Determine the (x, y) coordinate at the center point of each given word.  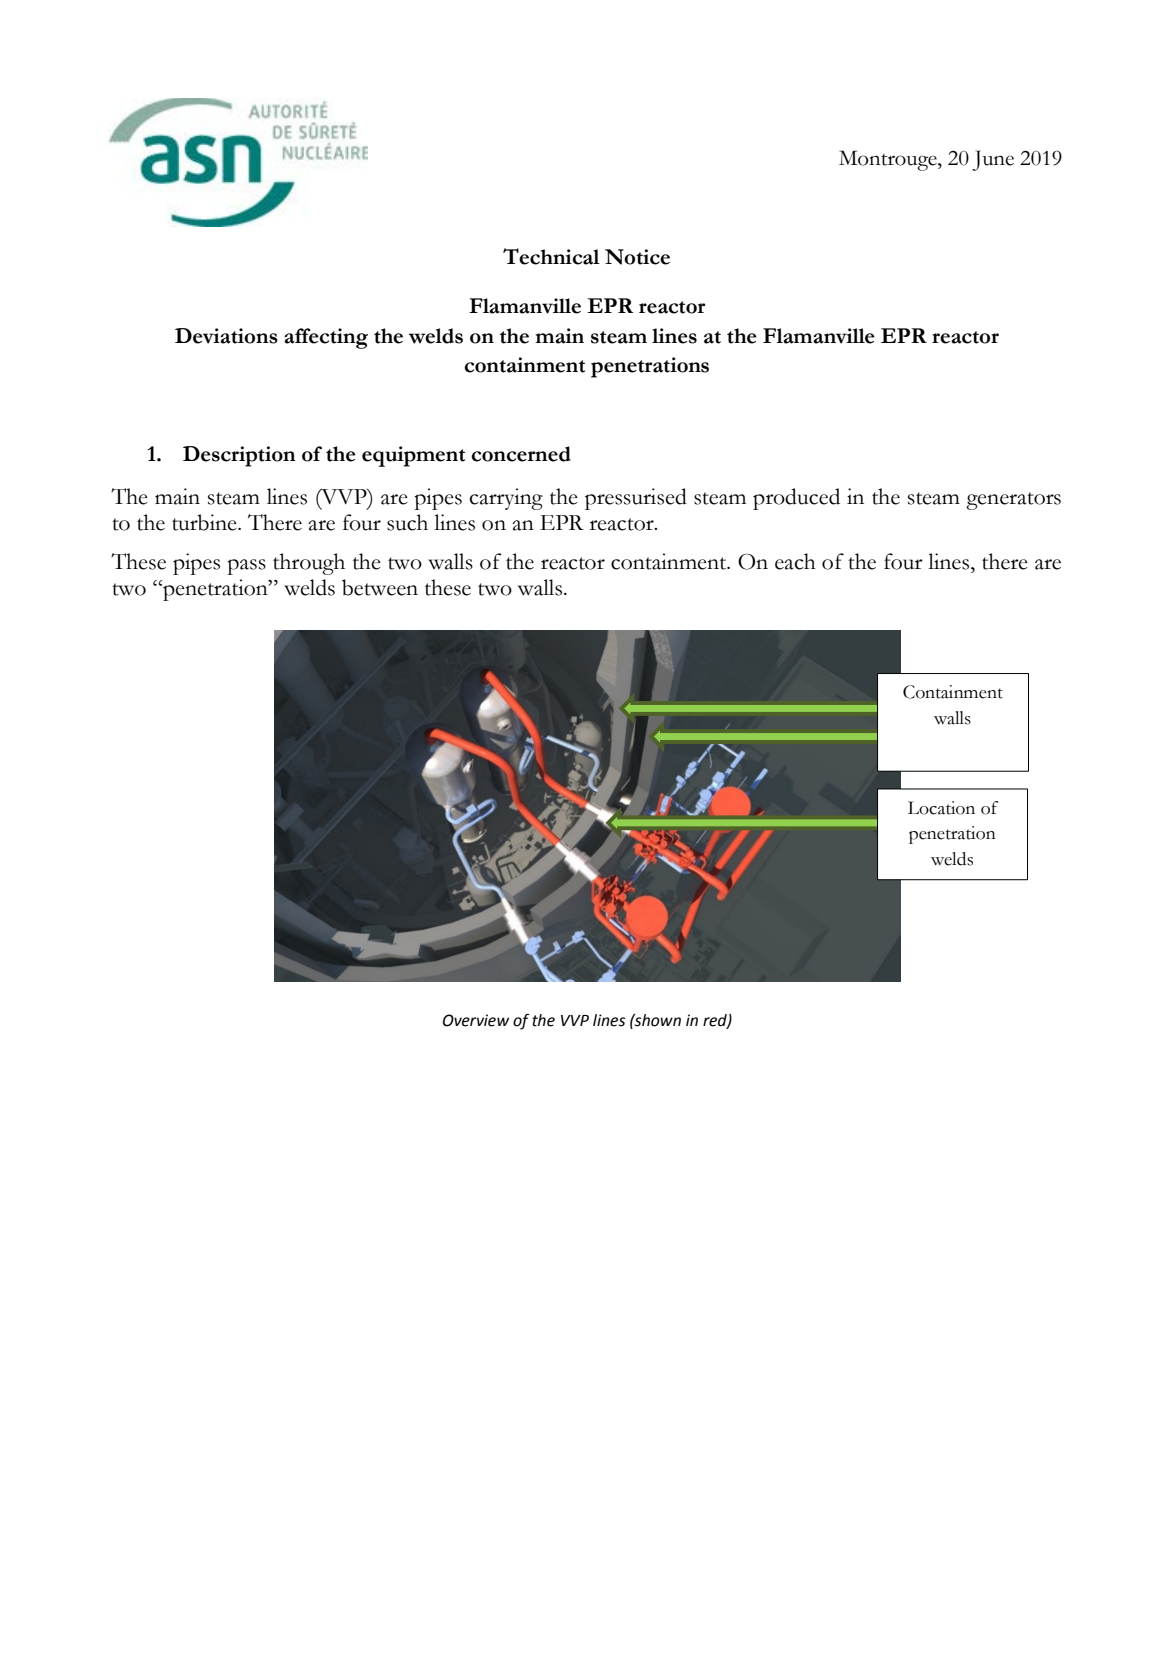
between (380, 587)
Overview (476, 1020)
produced (796, 499)
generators (1013, 501)
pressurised (636, 499)
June (993, 160)
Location (941, 808)
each (795, 561)
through (309, 564)
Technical (551, 256)
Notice (637, 257)
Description (239, 456)
